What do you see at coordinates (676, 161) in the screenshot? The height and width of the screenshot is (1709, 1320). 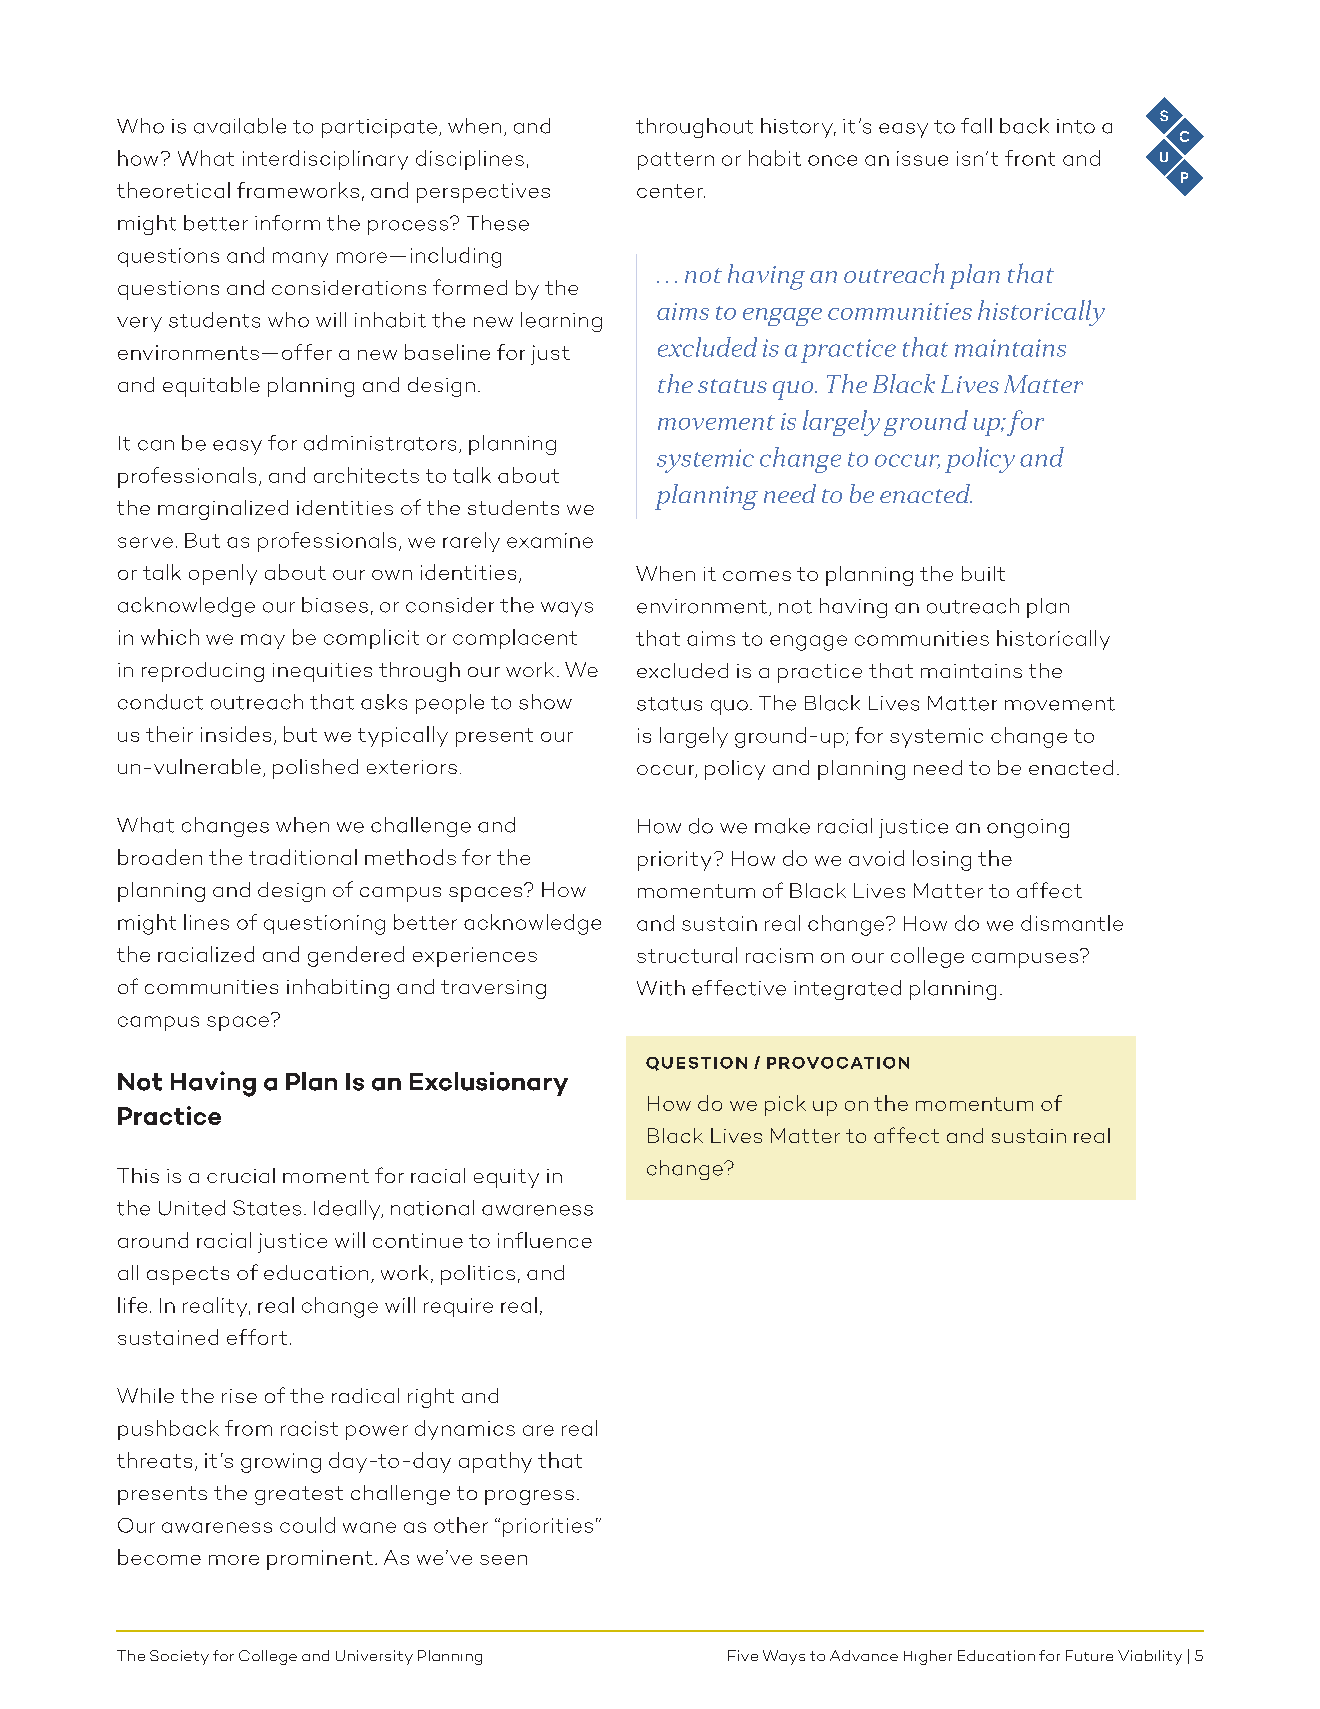 I see `pattern` at bounding box center [676, 161].
